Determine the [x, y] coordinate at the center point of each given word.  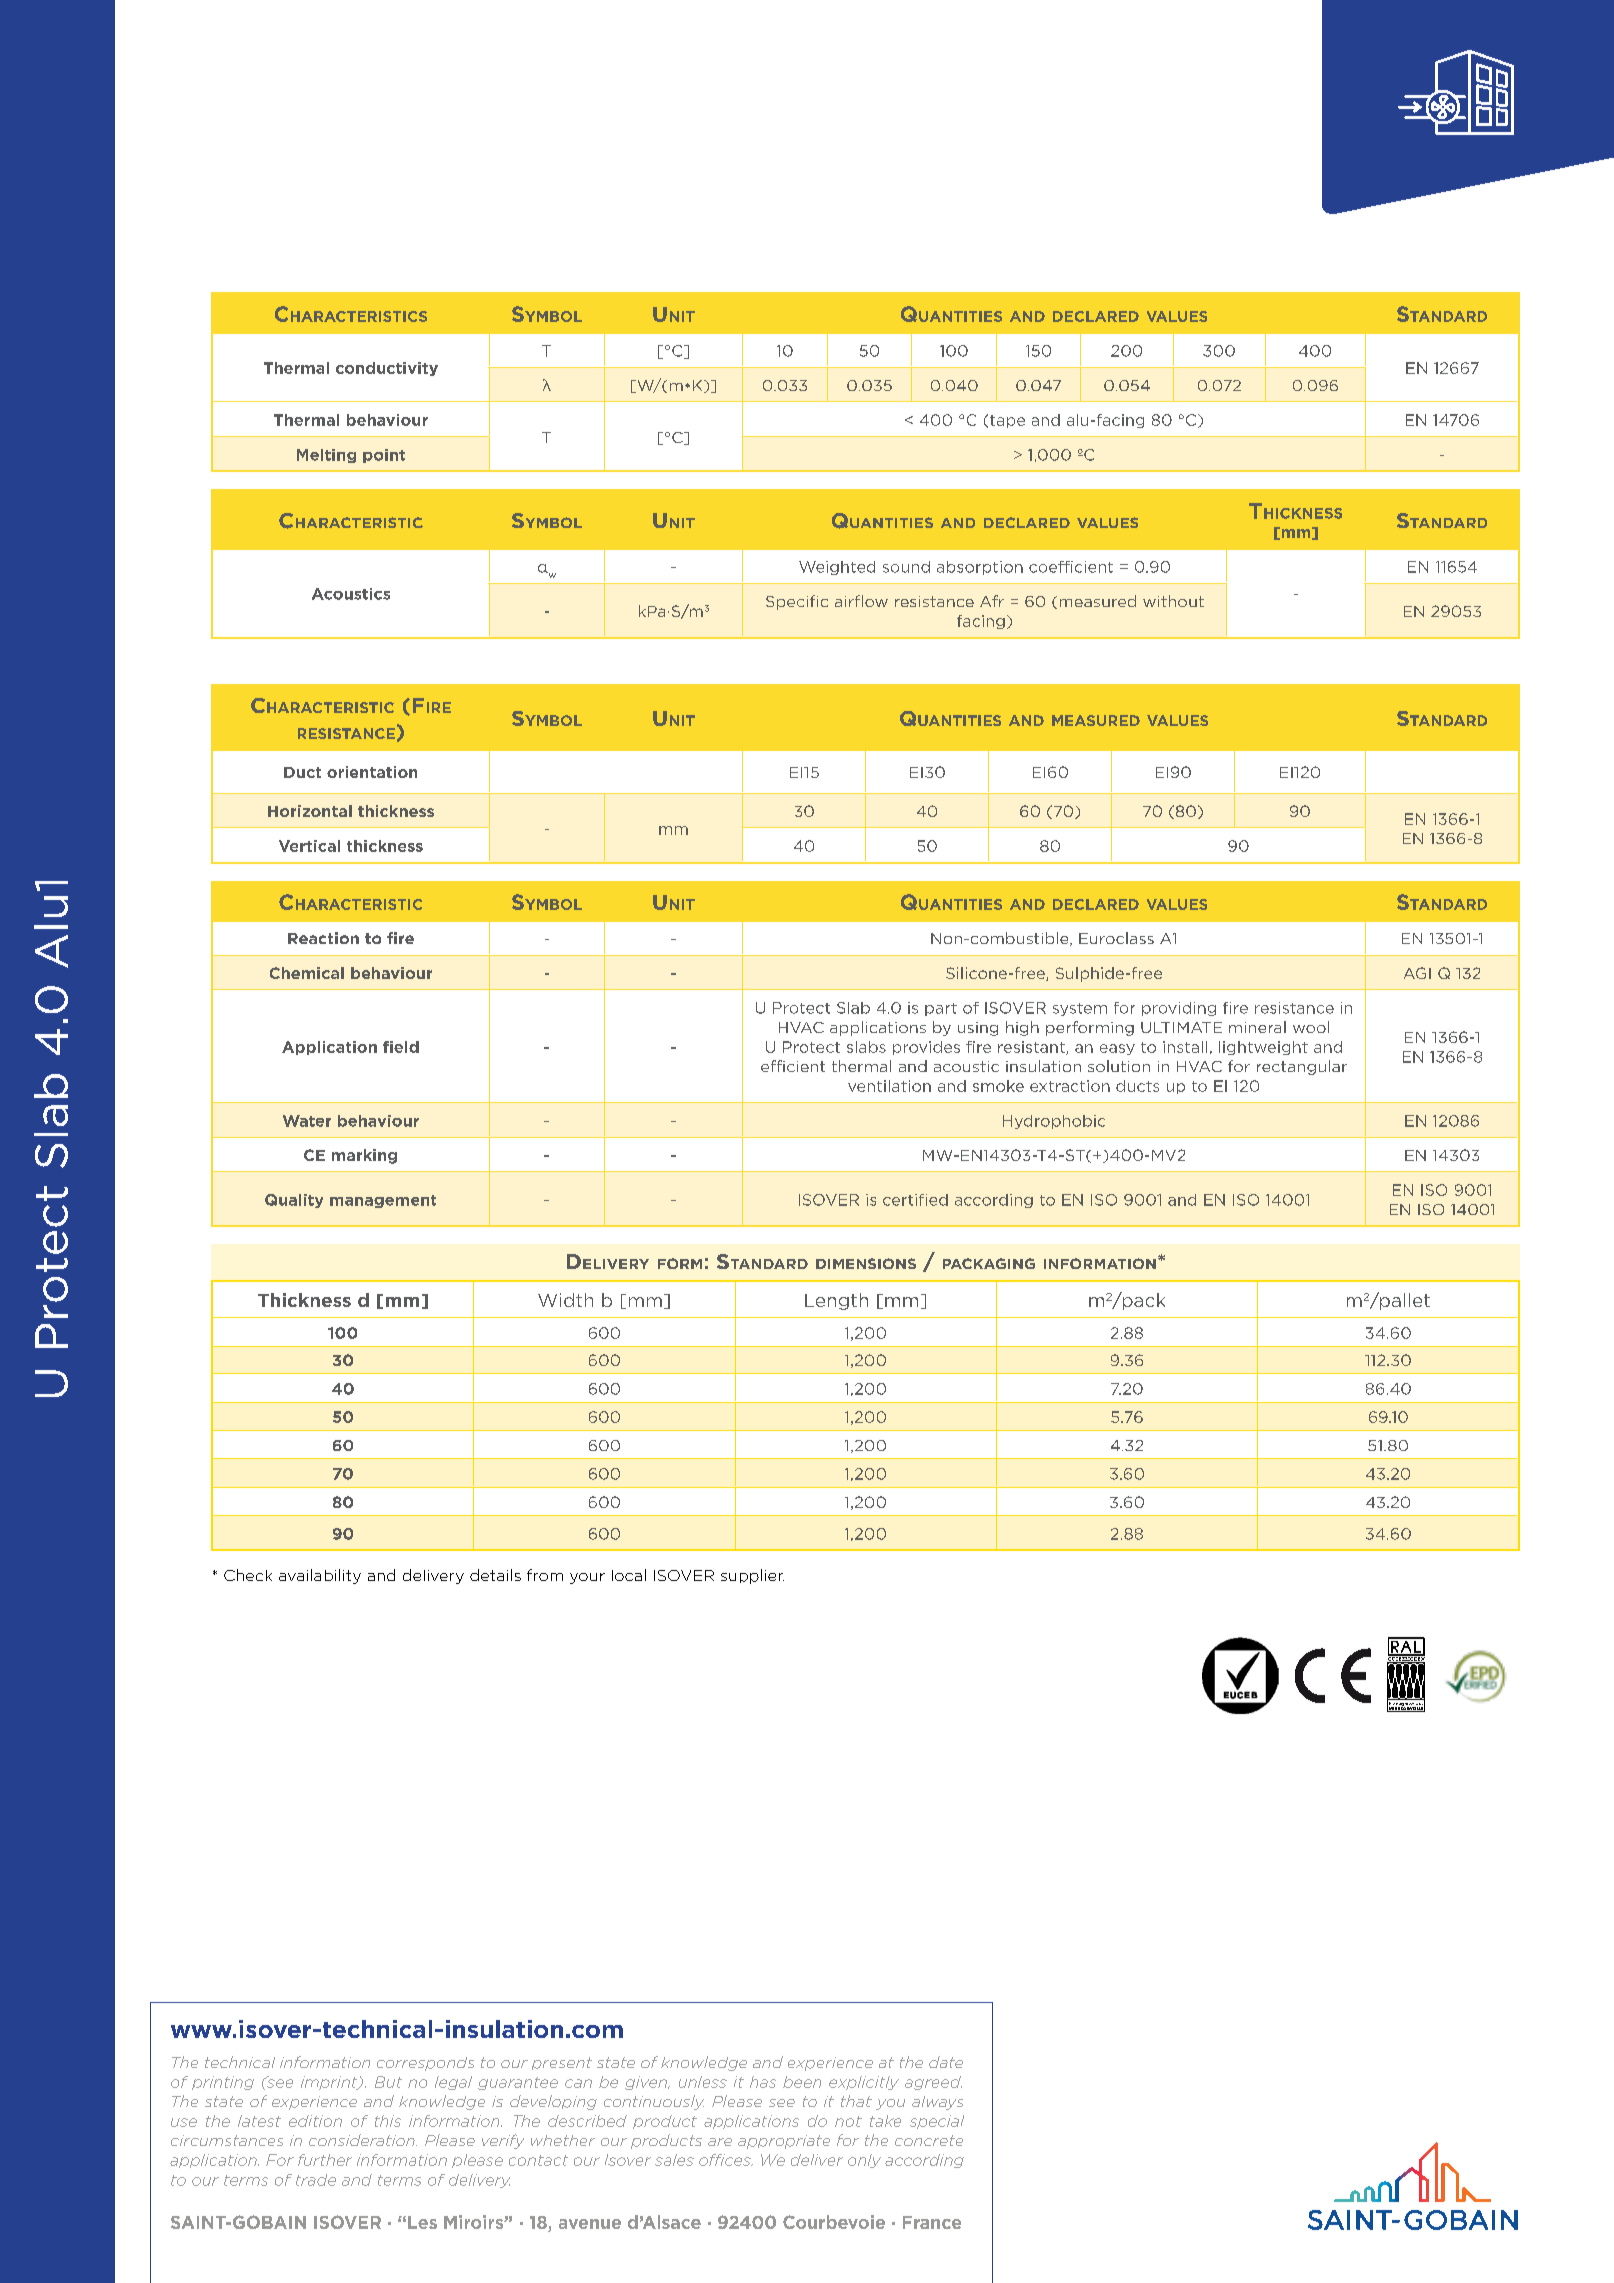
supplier [752, 1576]
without [1173, 601]
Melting [326, 456]
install [1185, 1047]
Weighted [837, 568]
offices [726, 2160]
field [401, 1047]
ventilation [889, 1086]
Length [836, 1301]
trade [316, 2180]
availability [320, 1576]
